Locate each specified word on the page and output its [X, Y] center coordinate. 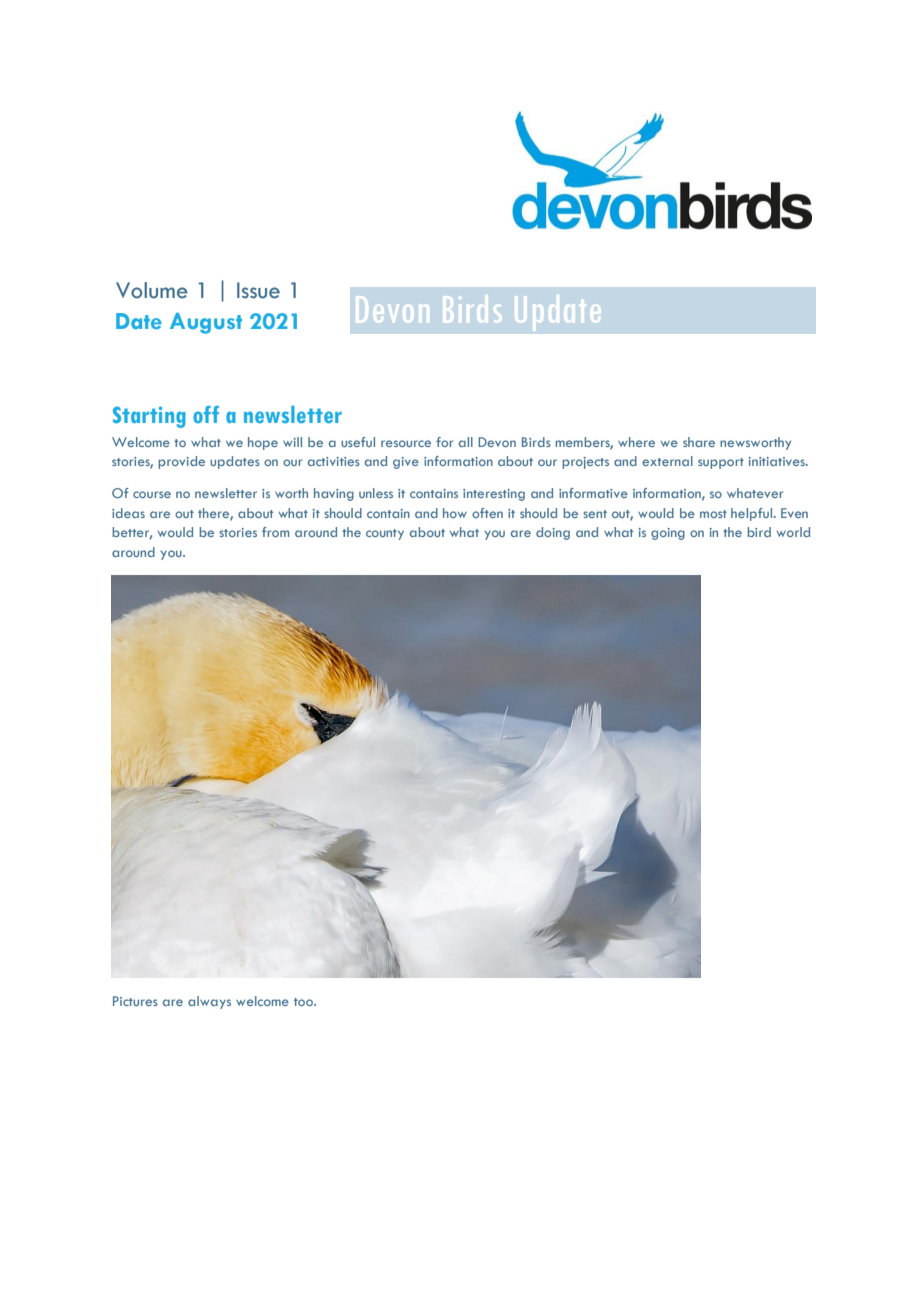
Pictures [135, 1001]
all [466, 442]
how [455, 513]
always [209, 1002]
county [385, 534]
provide [181, 462]
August [206, 323]
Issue [258, 290]
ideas [128, 513]
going [668, 534]
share [699, 442]
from [275, 532]
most [713, 514]
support [721, 463]
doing [553, 533]
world [793, 532]
